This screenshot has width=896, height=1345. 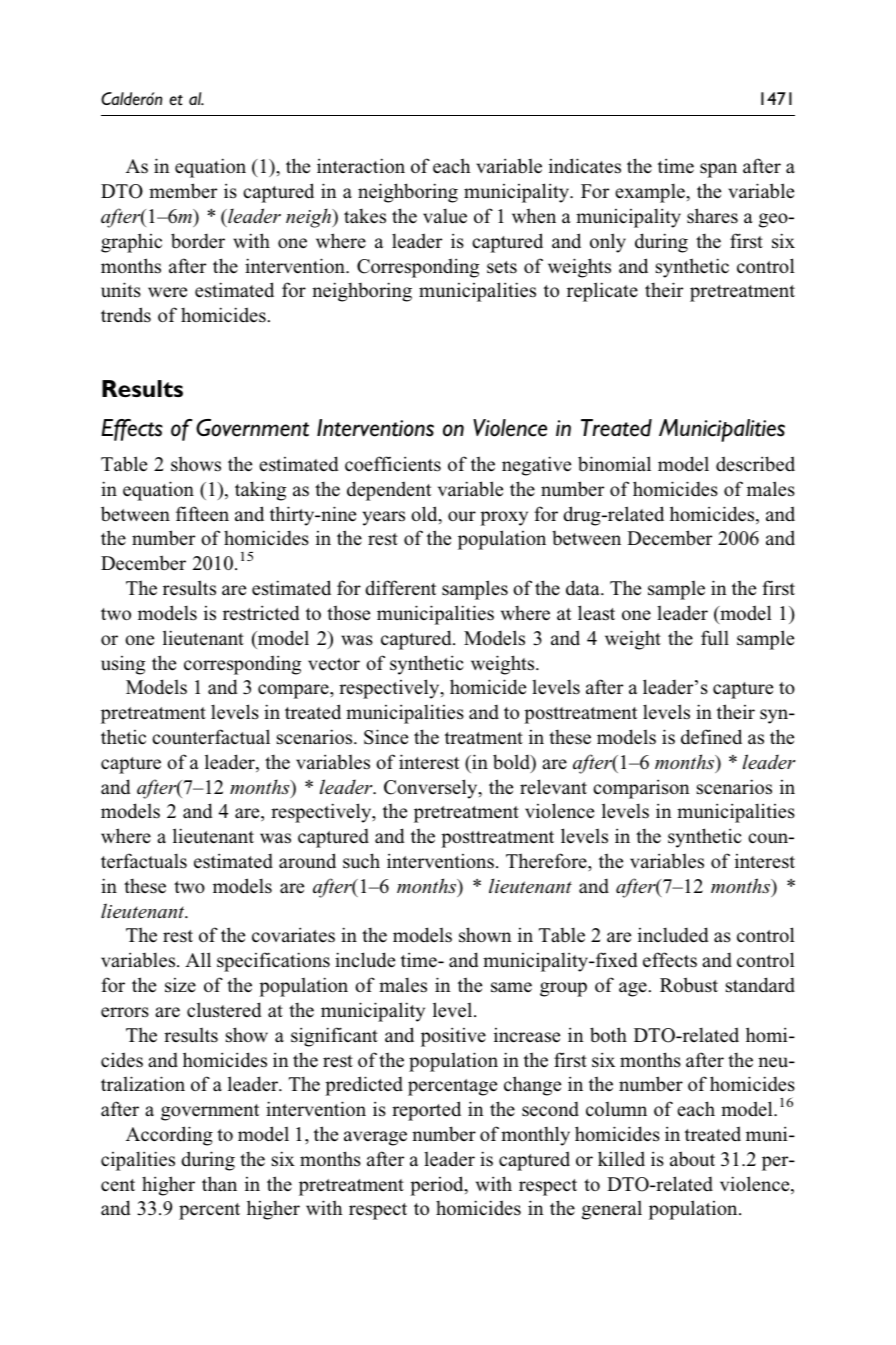 I want to click on period, so click(x=438, y=1186).
